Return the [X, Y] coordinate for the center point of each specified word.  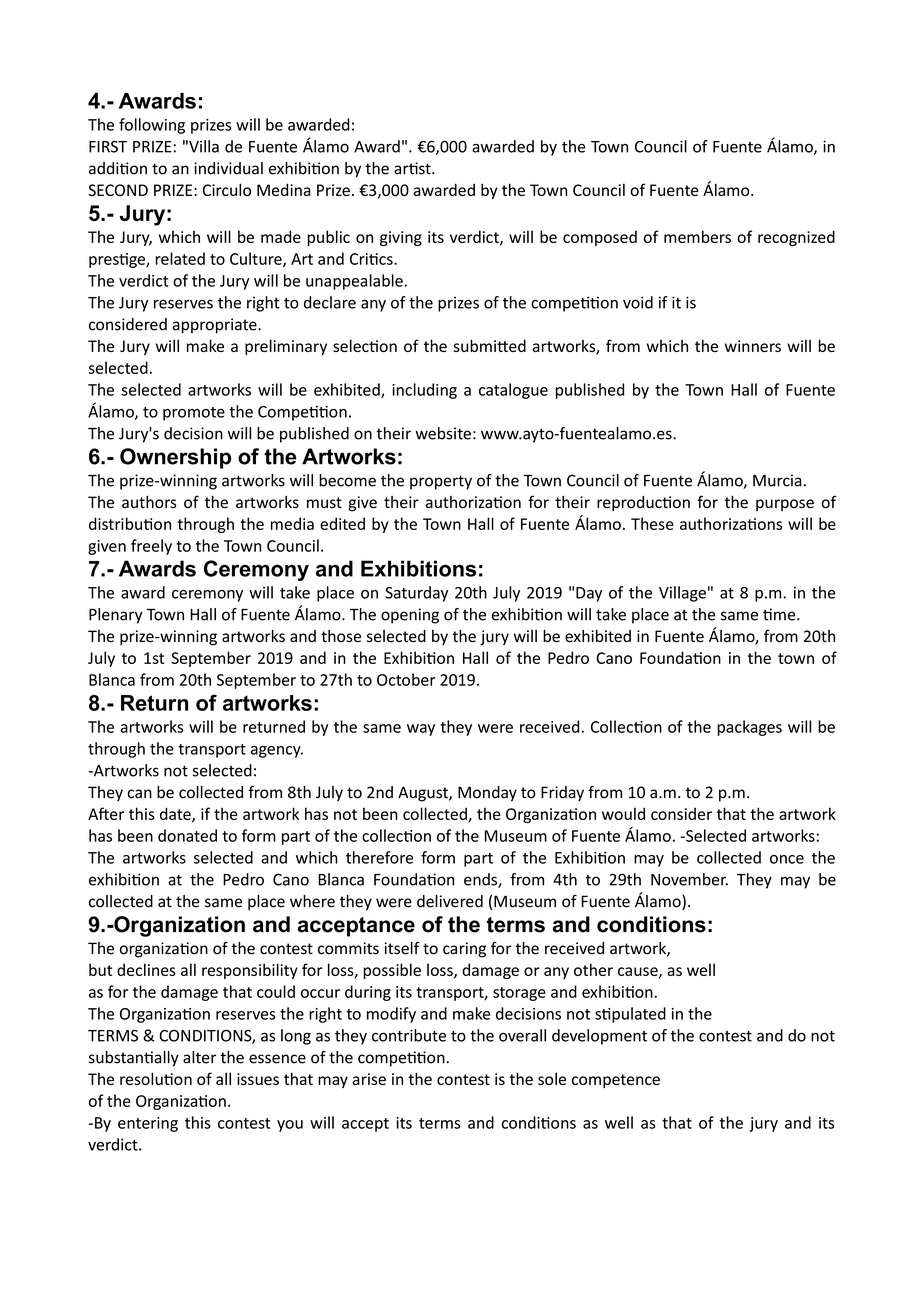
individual [228, 168]
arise [369, 1079]
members [697, 236]
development [599, 1037]
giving [401, 238]
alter [199, 1057]
